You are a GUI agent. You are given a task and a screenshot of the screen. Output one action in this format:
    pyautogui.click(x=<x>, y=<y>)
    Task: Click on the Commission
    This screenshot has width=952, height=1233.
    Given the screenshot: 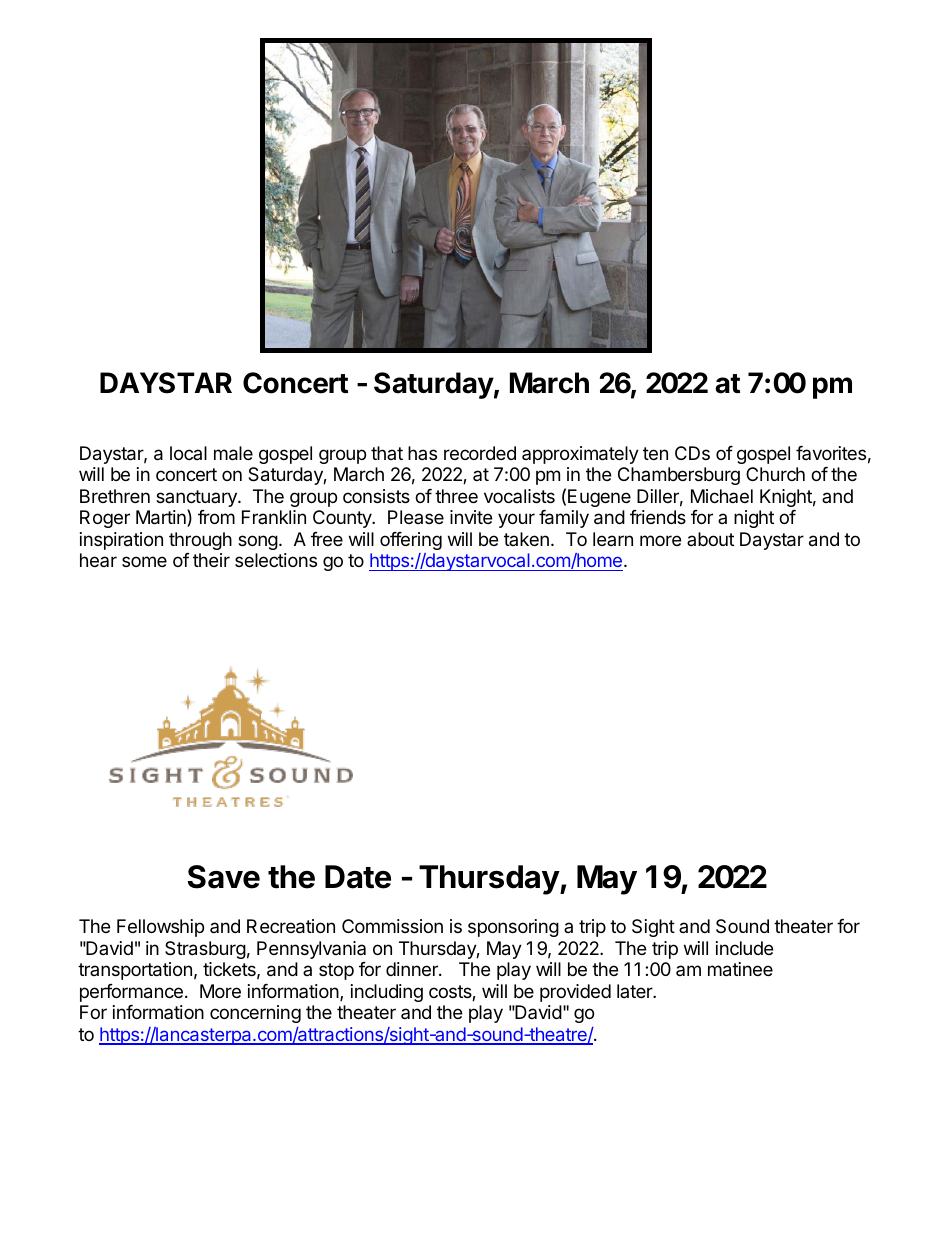 What is the action you would take?
    pyautogui.click(x=392, y=926)
